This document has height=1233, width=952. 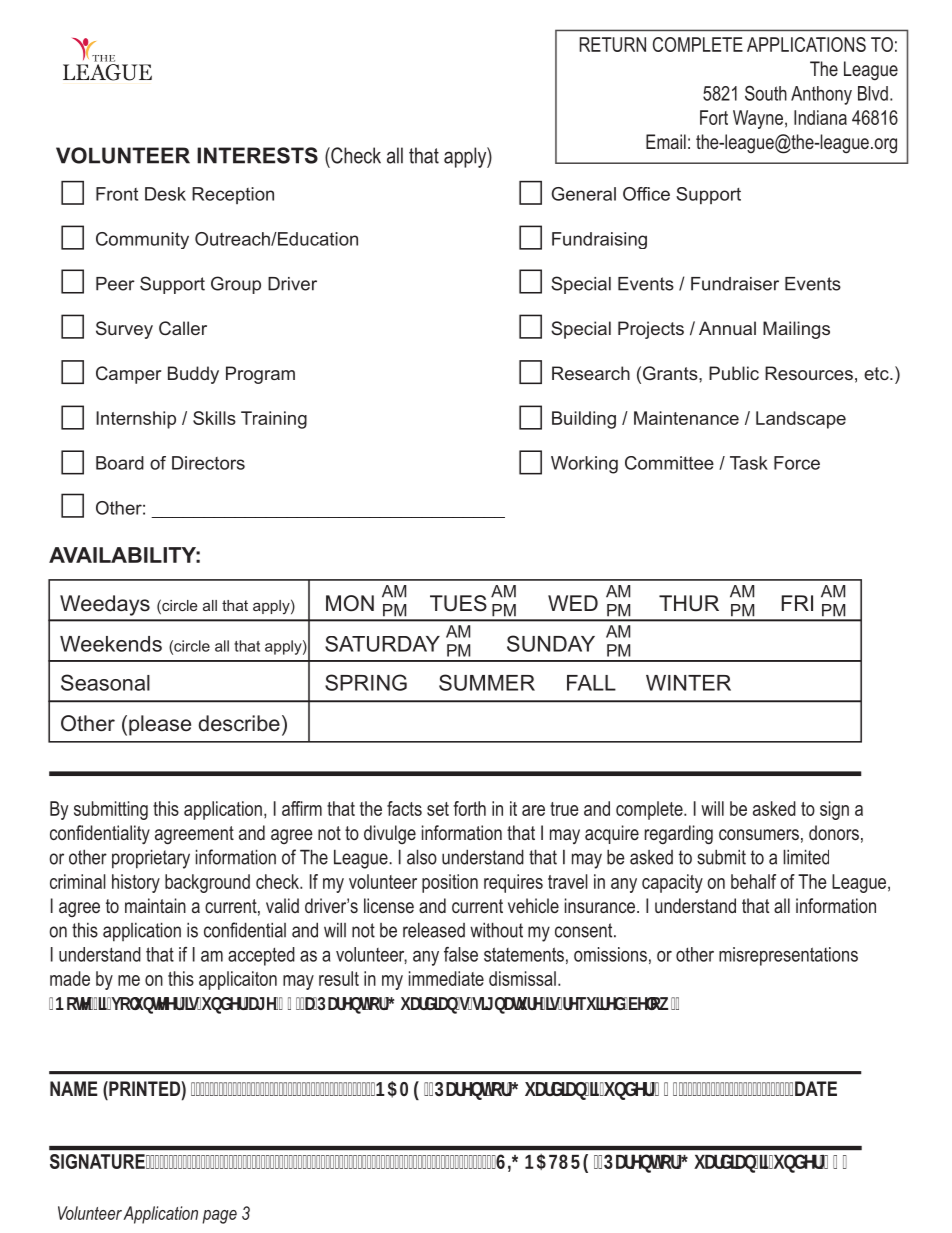 What do you see at coordinates (458, 603) in the document?
I see `TUES` at bounding box center [458, 603].
